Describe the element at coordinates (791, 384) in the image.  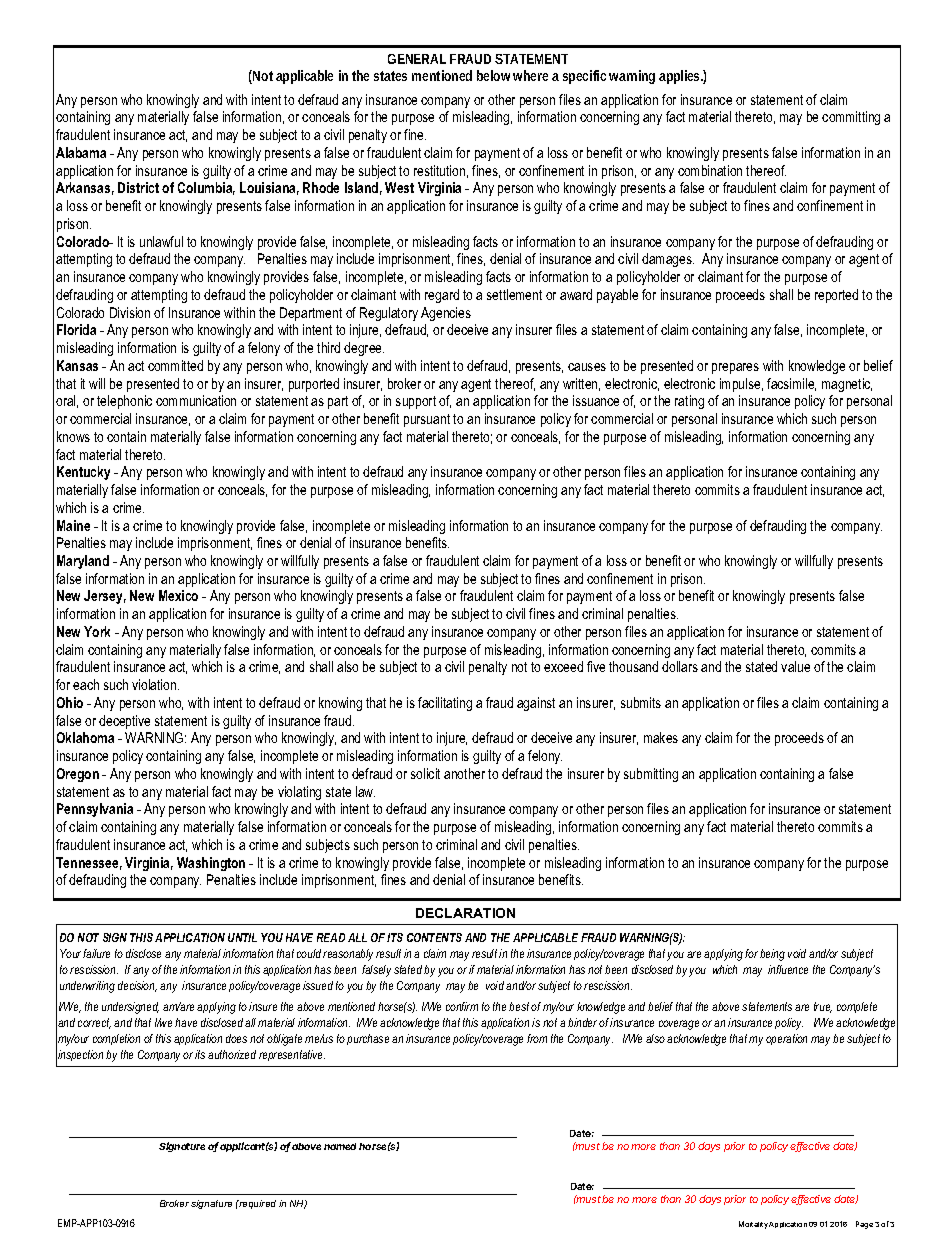
I see `facsimile` at that location.
